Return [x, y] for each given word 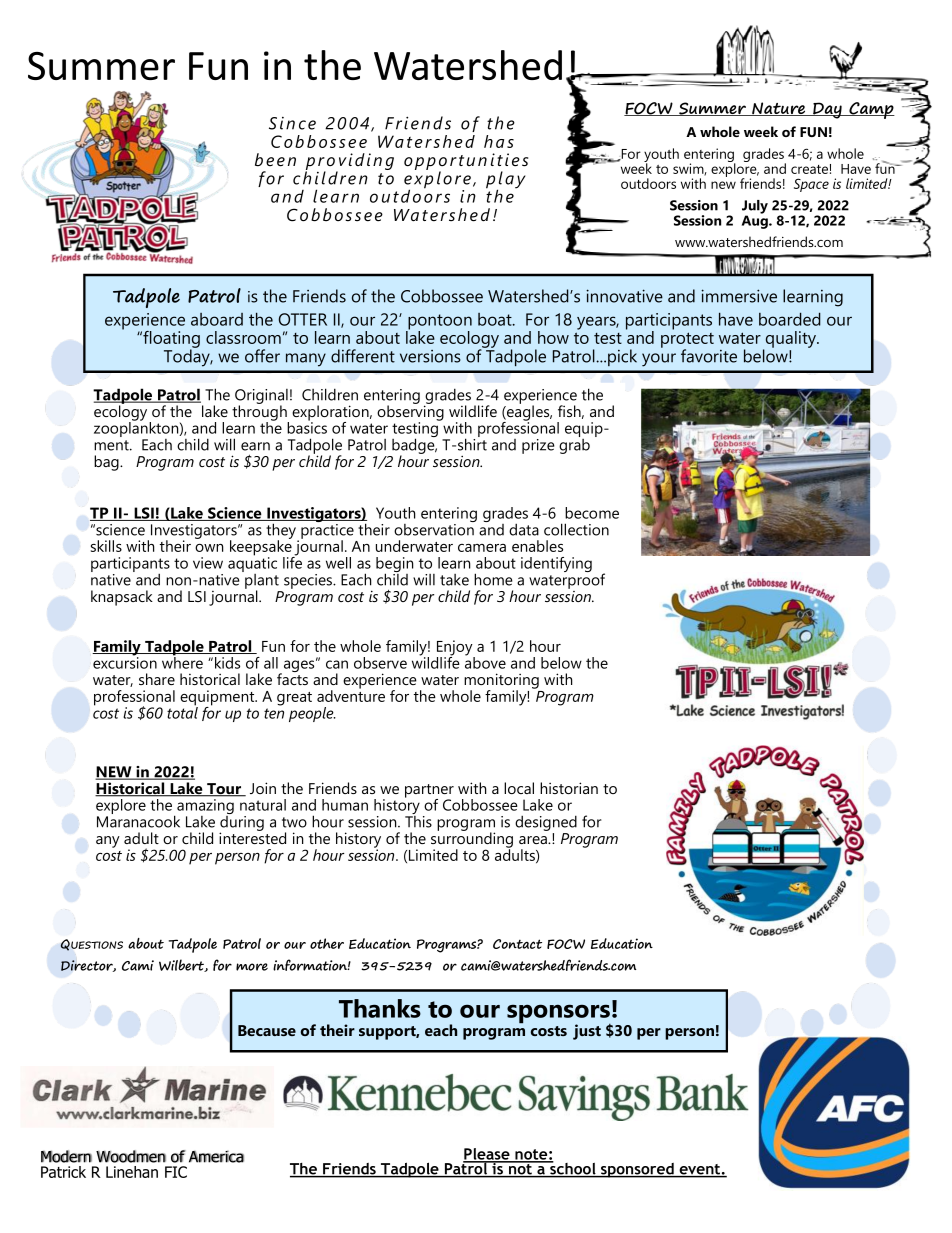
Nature [779, 109]
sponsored [637, 1170]
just [587, 1032]
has [499, 141]
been [275, 160]
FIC [176, 1172]
